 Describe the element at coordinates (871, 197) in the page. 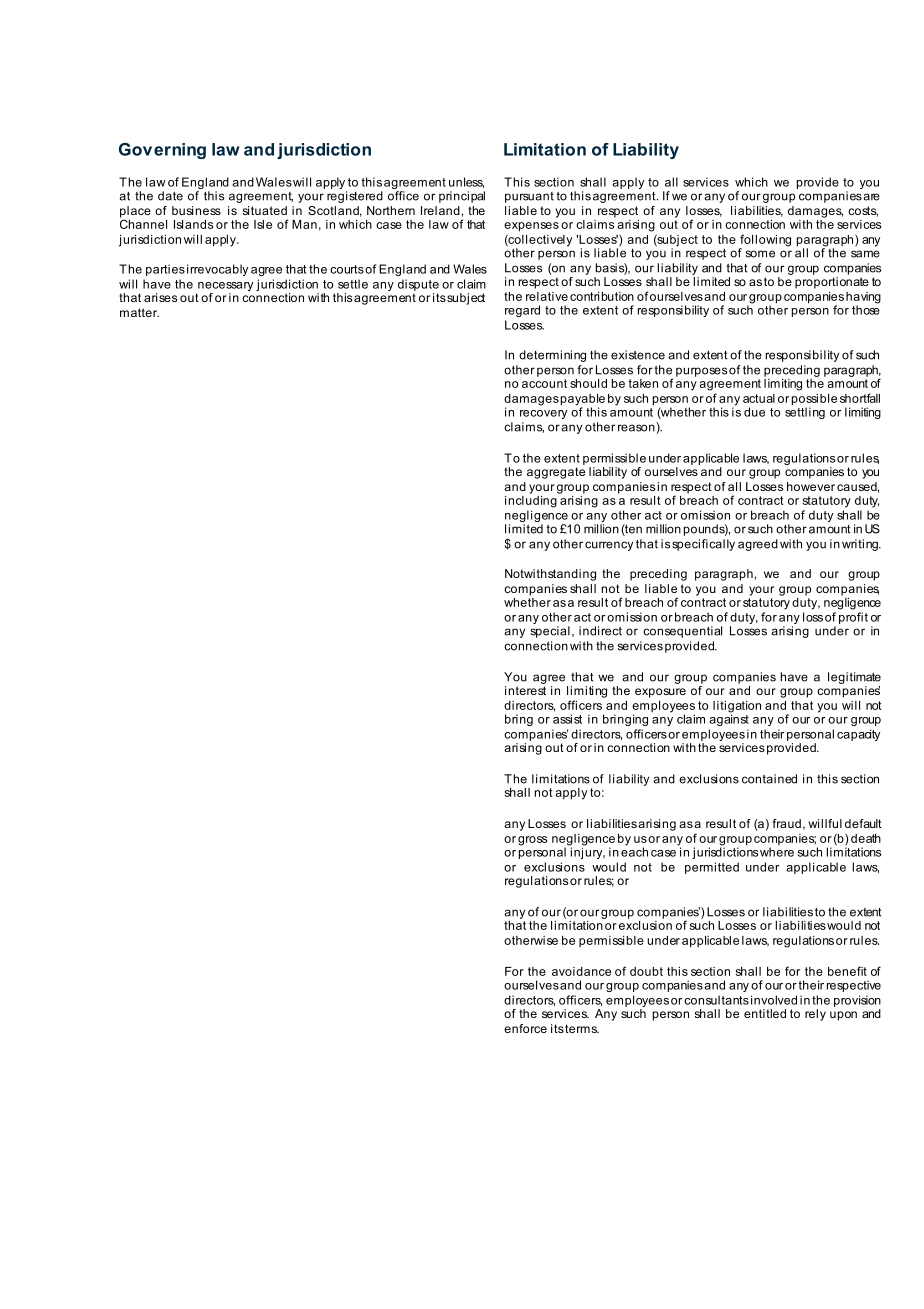

I see `are` at that location.
